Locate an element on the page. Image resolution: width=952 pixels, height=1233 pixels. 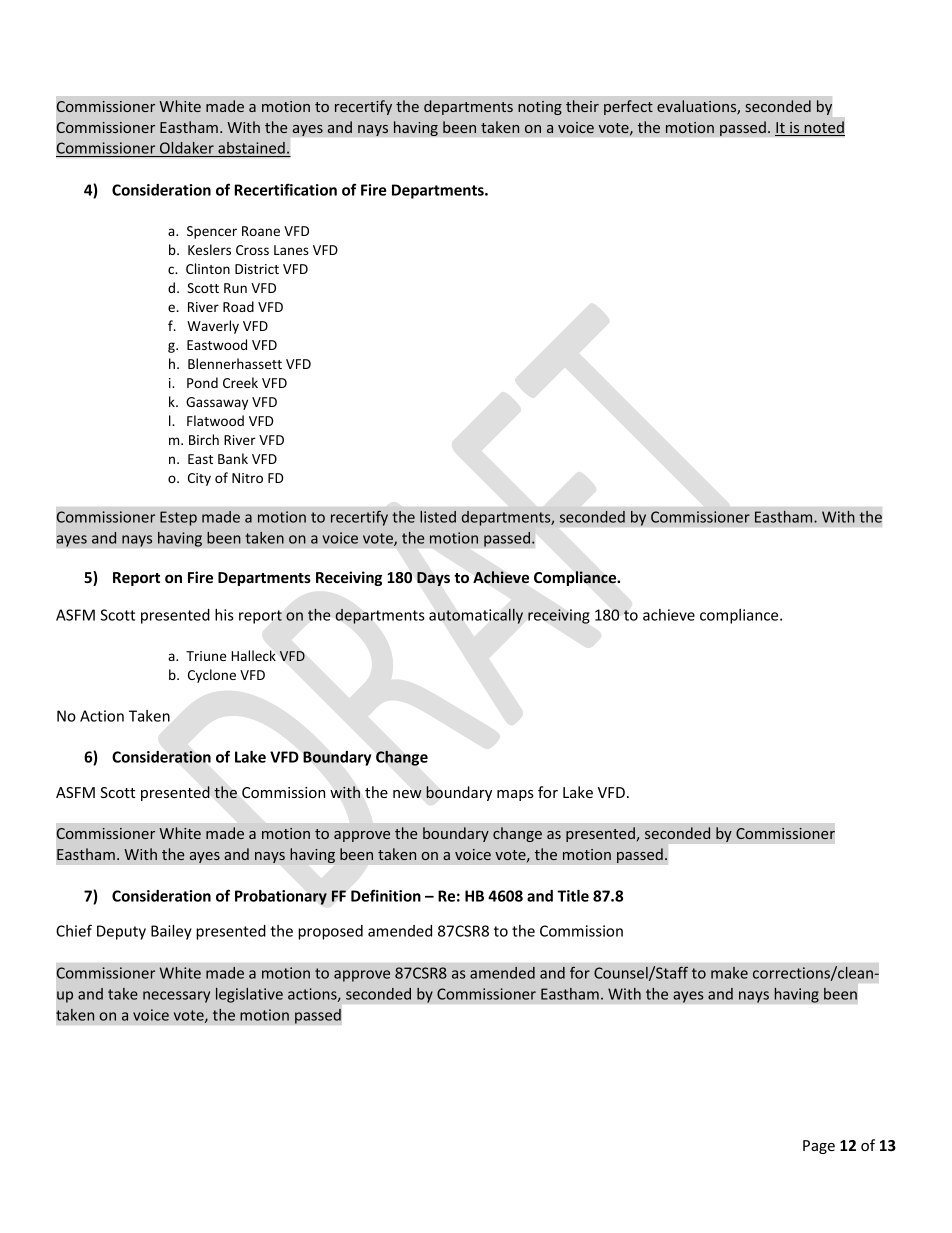
City is located at coordinates (199, 479).
